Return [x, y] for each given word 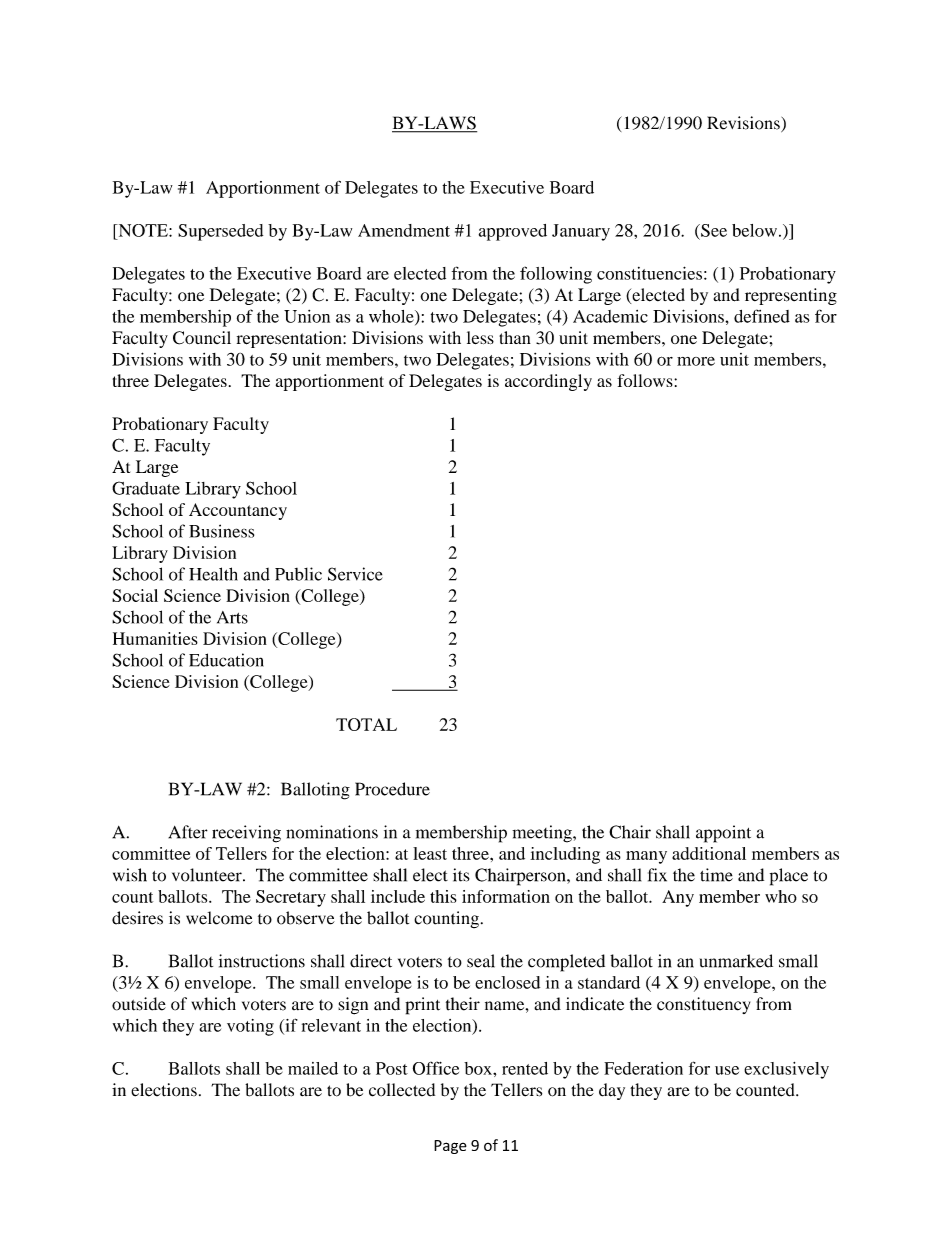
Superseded [220, 232]
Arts [232, 617]
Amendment [404, 230]
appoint [723, 834]
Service [355, 574]
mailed [313, 1068]
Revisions [744, 124]
